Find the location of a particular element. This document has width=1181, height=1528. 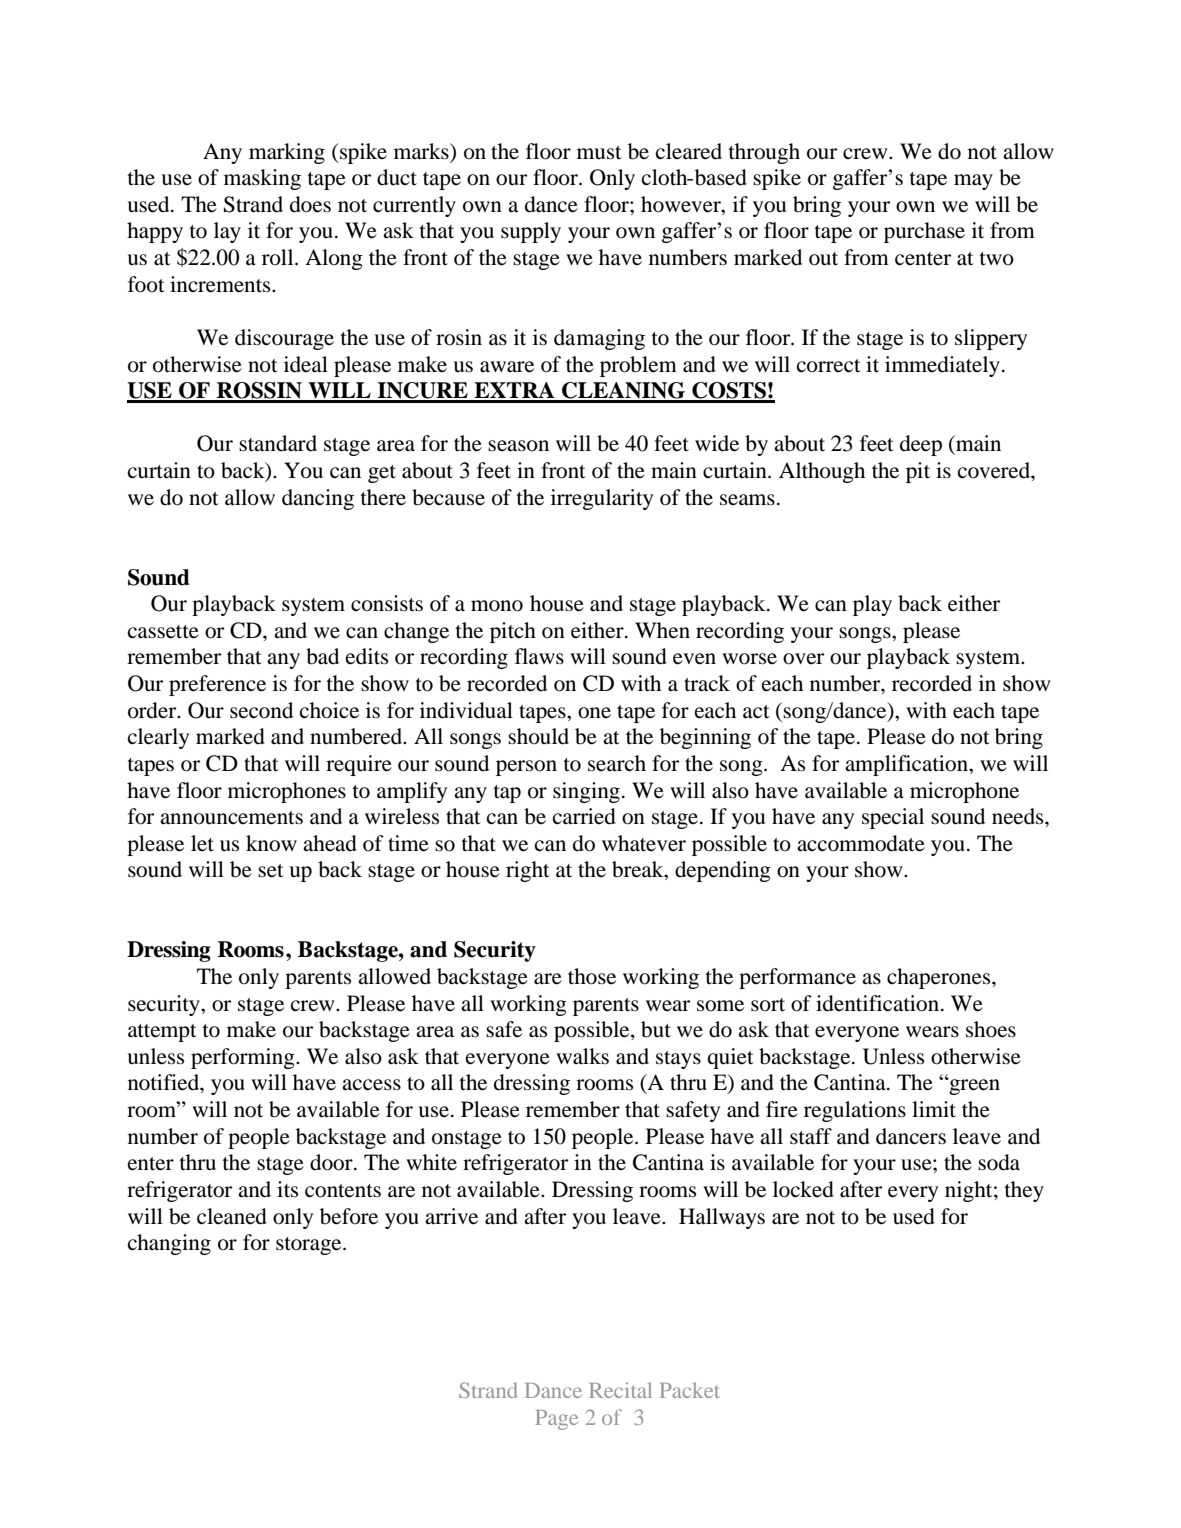

storage is located at coordinates (310, 1246).
